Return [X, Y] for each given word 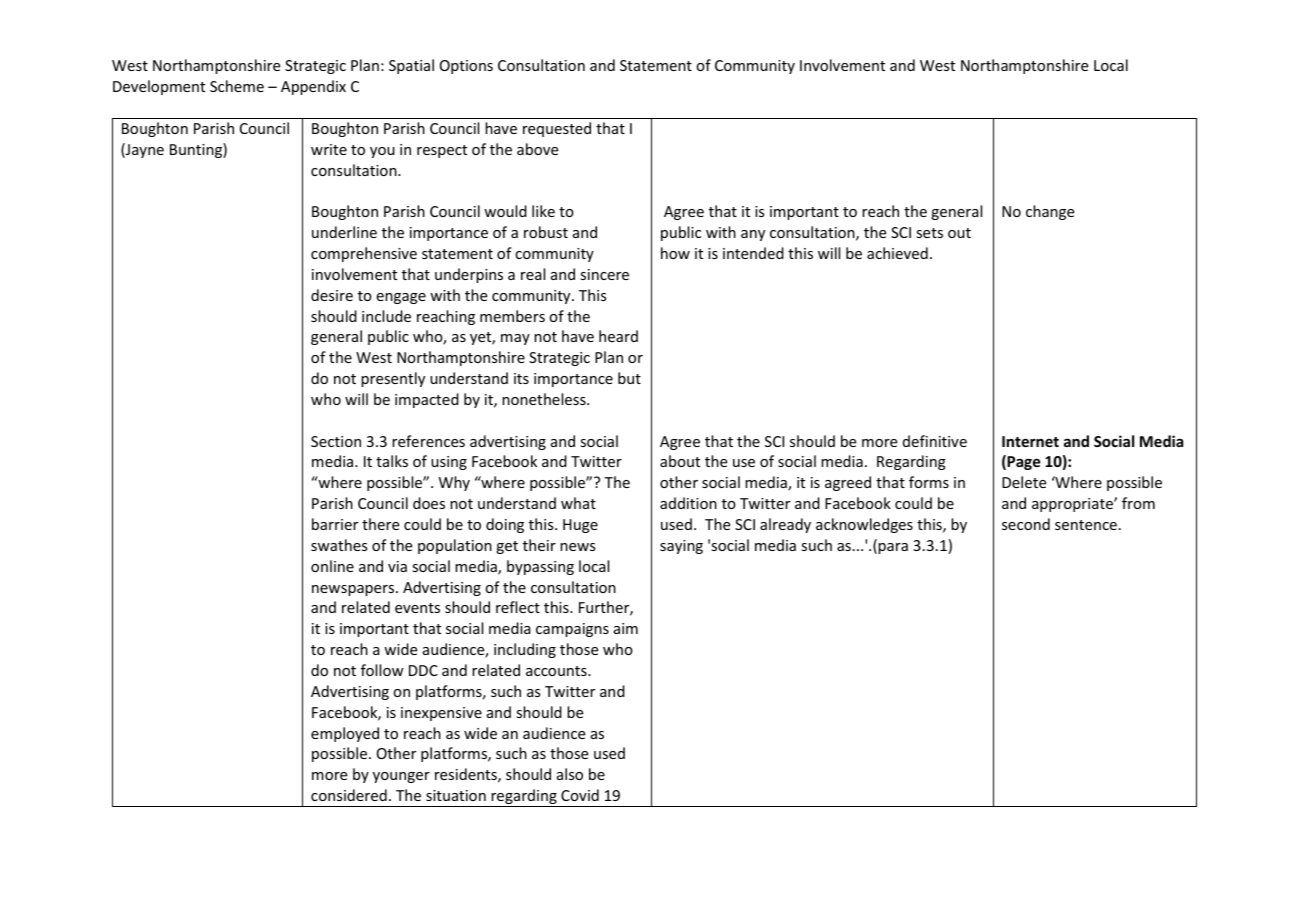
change [1050, 212]
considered [349, 795]
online [332, 566]
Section [336, 441]
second [1026, 524]
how [675, 253]
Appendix [313, 87]
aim [626, 628]
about [680, 461]
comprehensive [364, 254]
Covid [580, 795]
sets [929, 233]
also [570, 774]
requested [557, 129]
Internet [1030, 441]
